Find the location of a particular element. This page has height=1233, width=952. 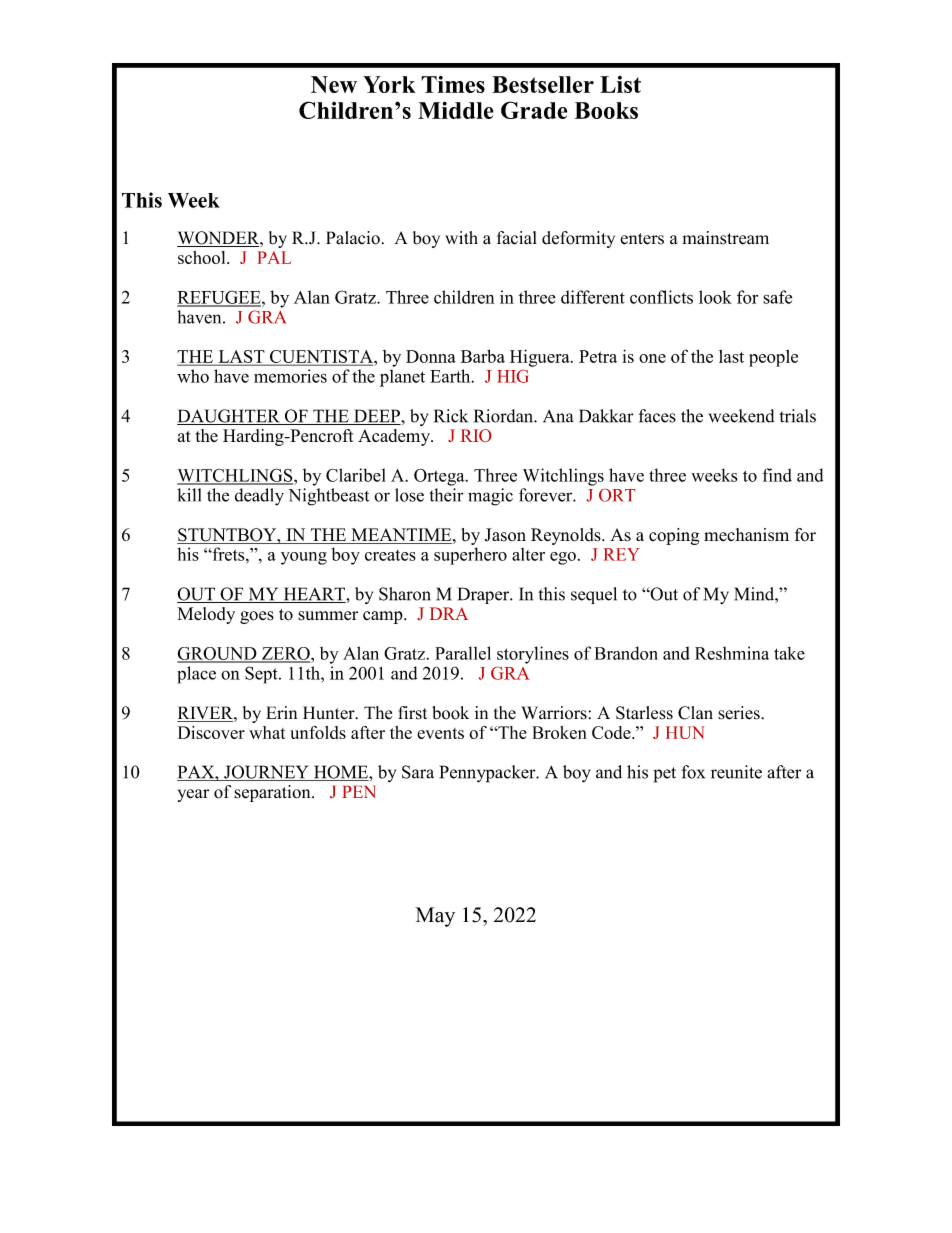

List is located at coordinates (620, 84).
